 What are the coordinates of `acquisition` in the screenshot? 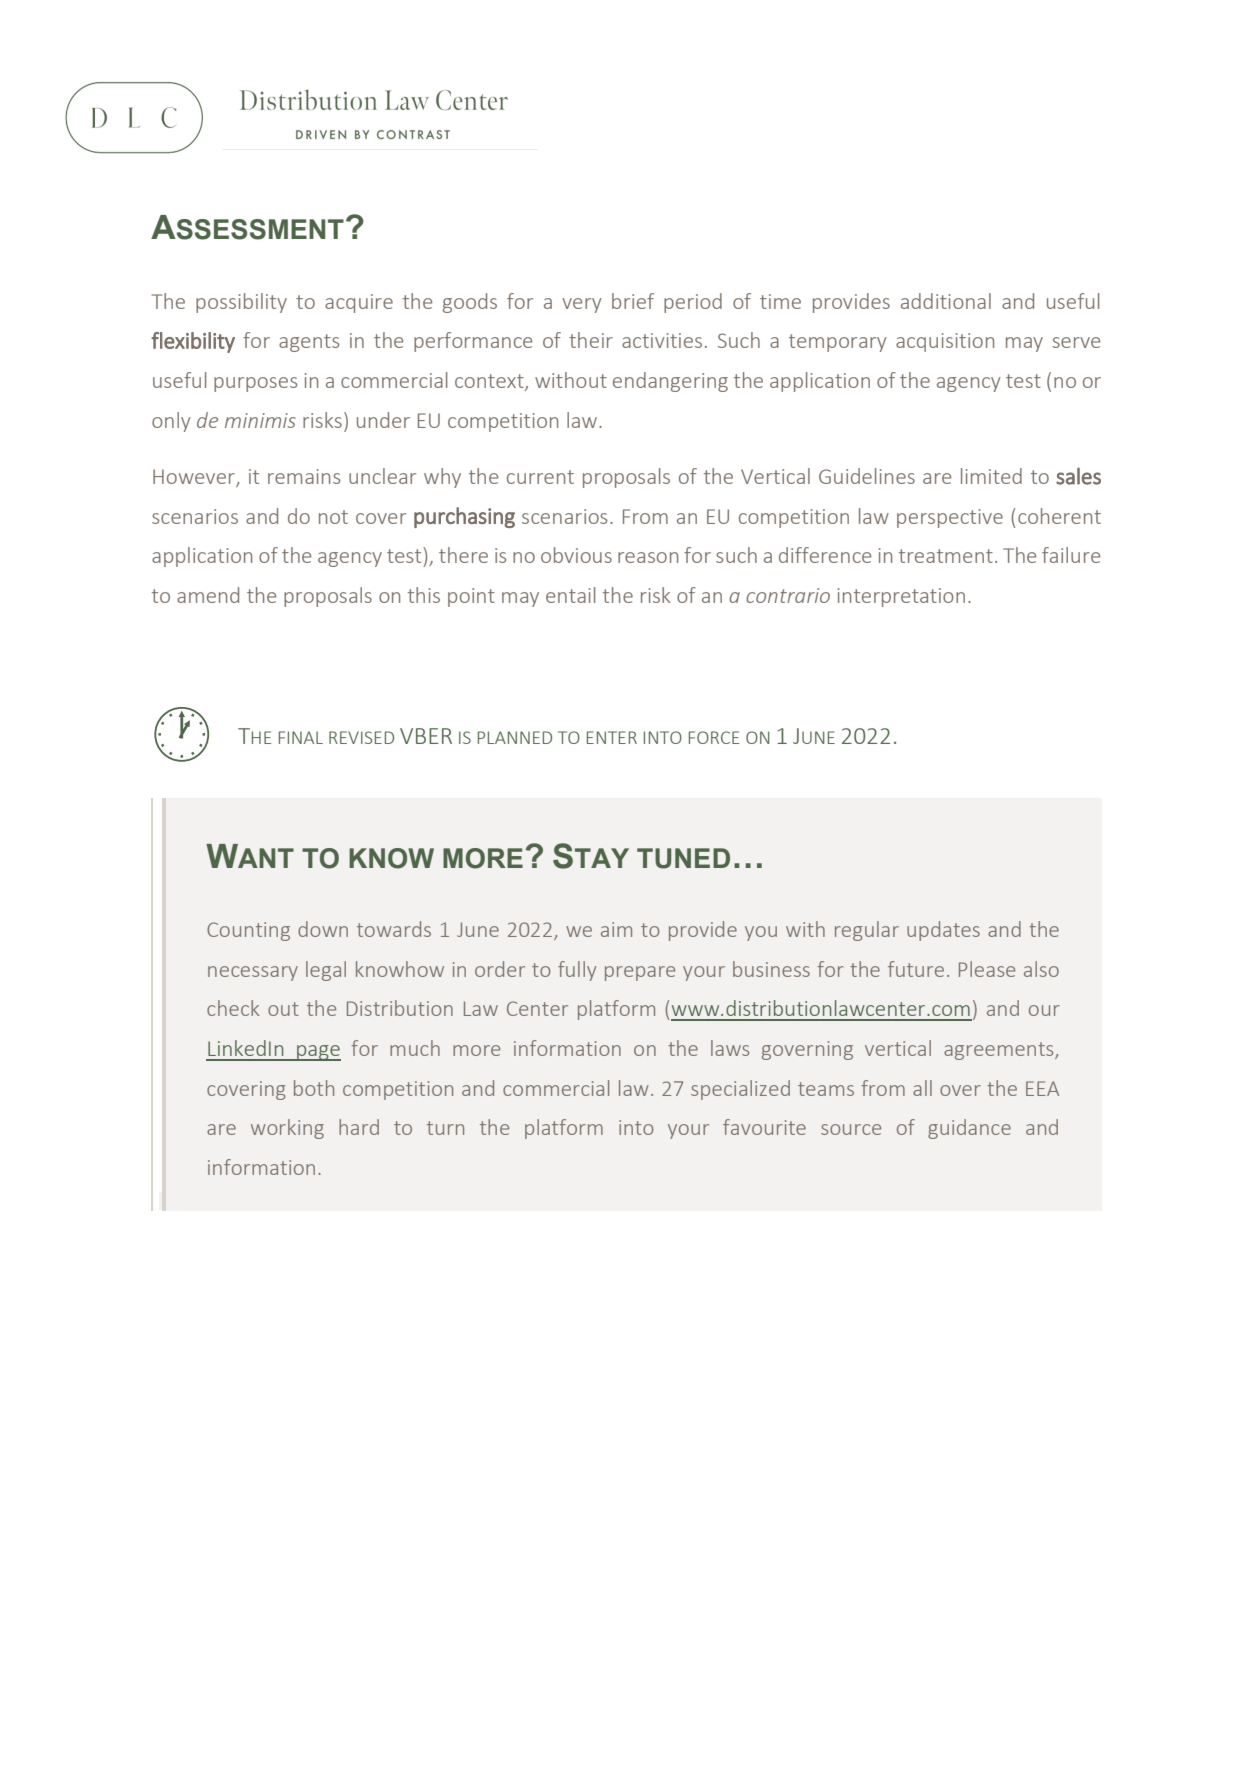 It's located at (945, 342).
